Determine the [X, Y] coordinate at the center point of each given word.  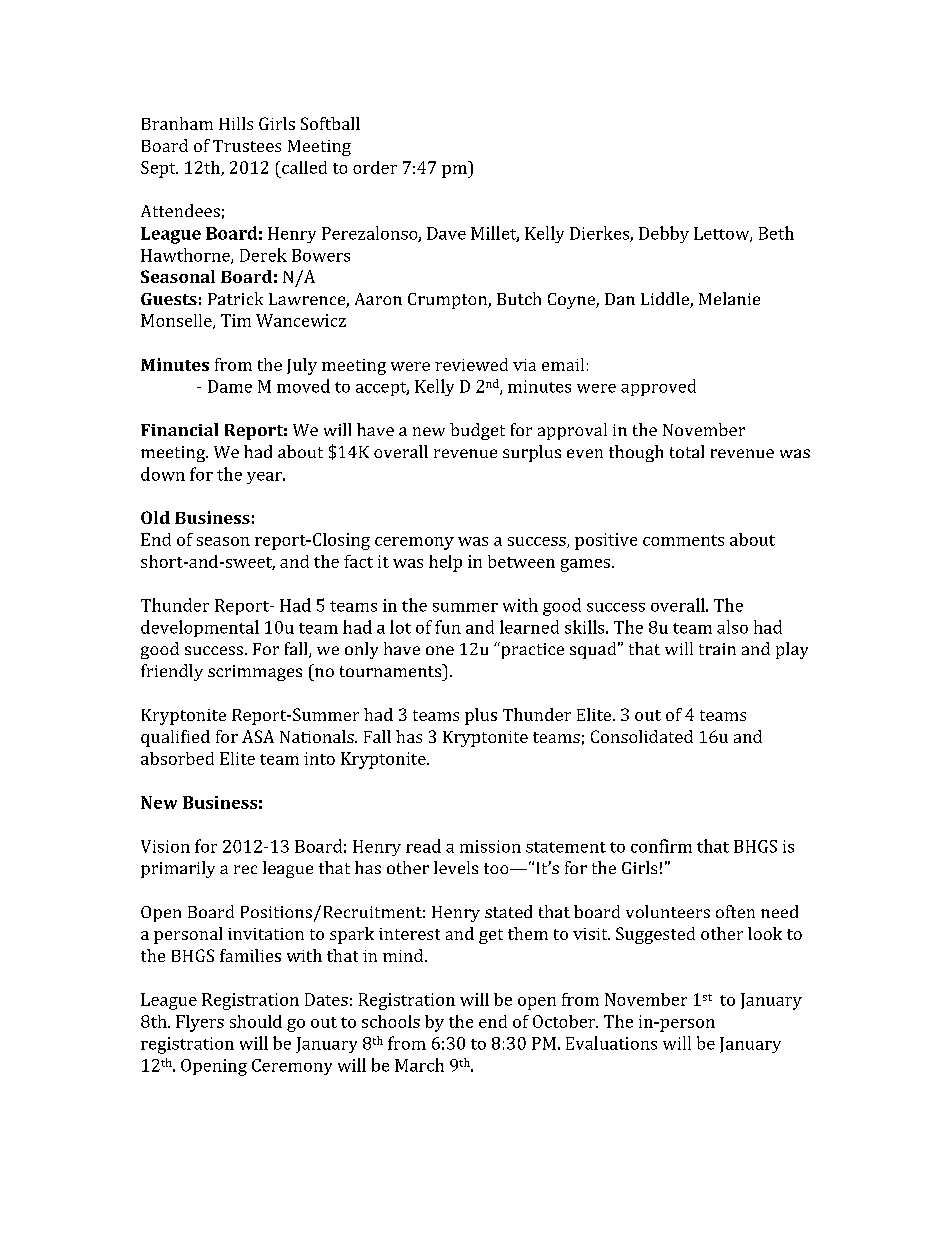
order [375, 167]
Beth [776, 233]
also [732, 627]
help [445, 563]
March [419, 1065]
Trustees [247, 146]
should [256, 1021]
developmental [200, 628]
